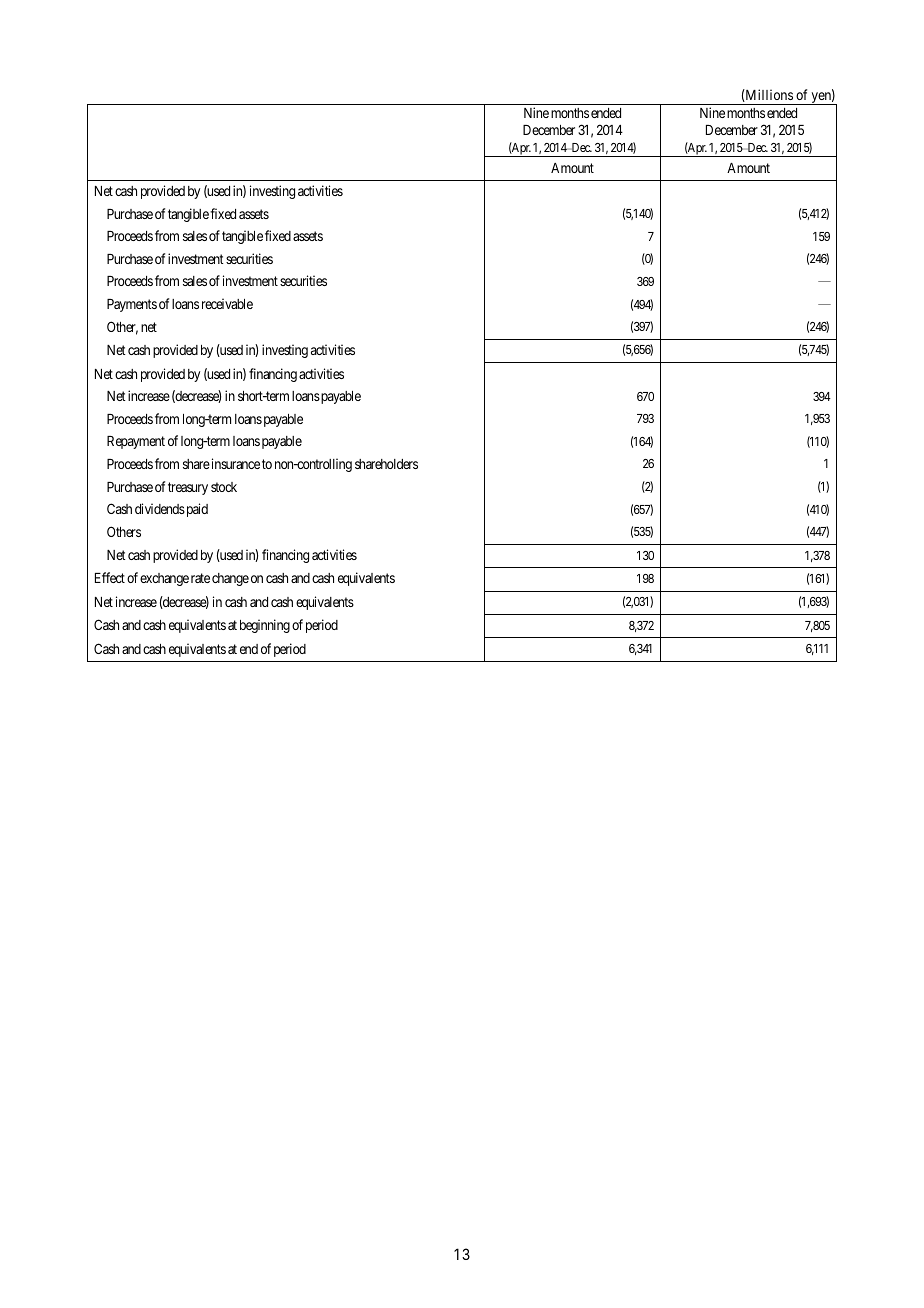  What do you see at coordinates (227, 303) in the screenshot?
I see `receivable` at bounding box center [227, 303].
